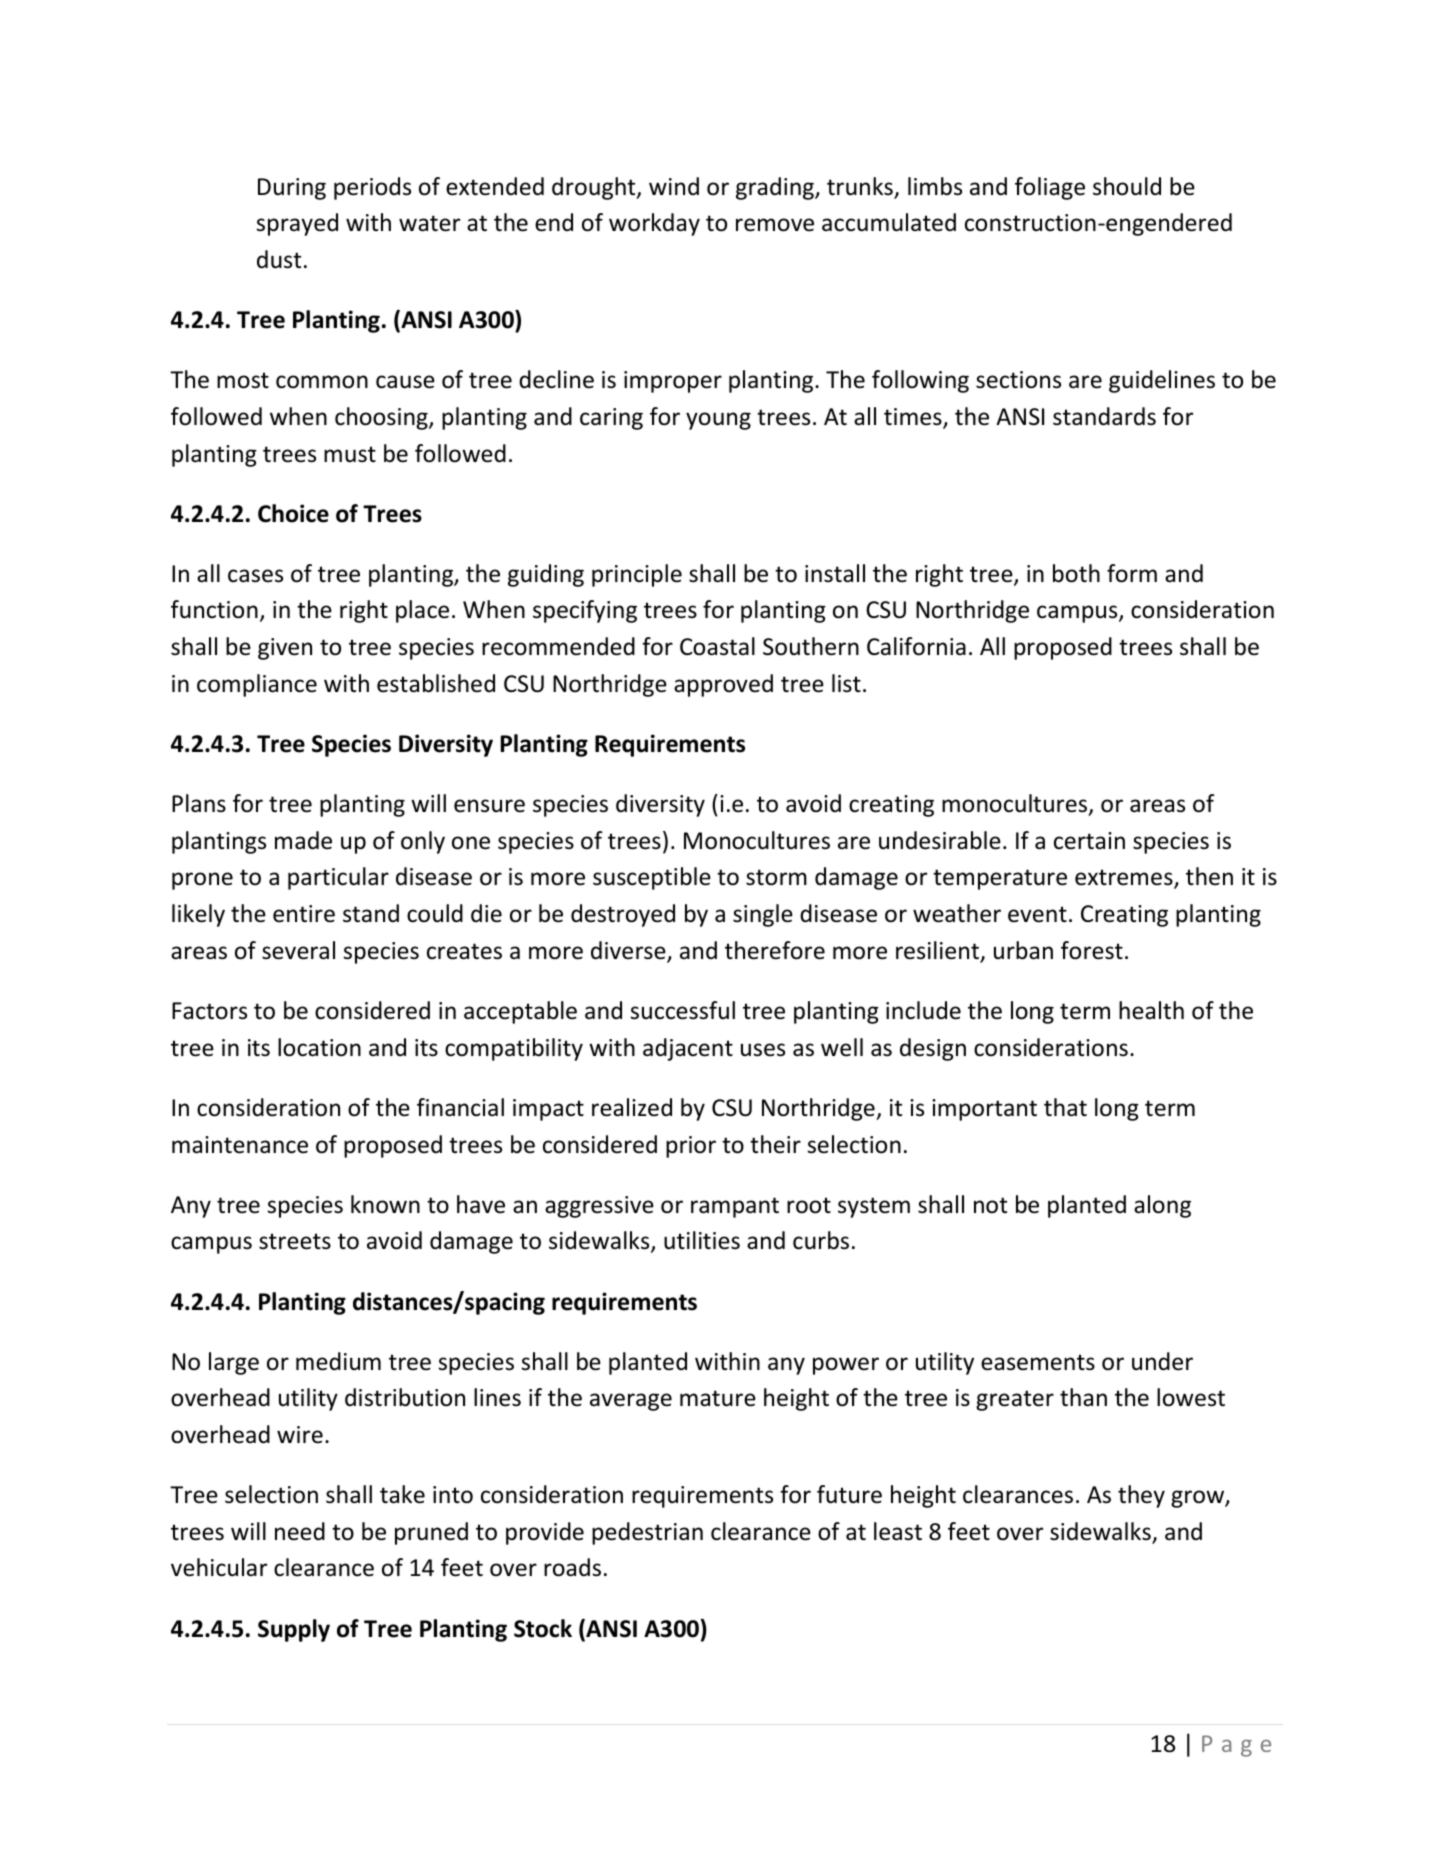 This screenshot has height=1876, width=1450. I want to click on pedestrian, so click(647, 1533).
